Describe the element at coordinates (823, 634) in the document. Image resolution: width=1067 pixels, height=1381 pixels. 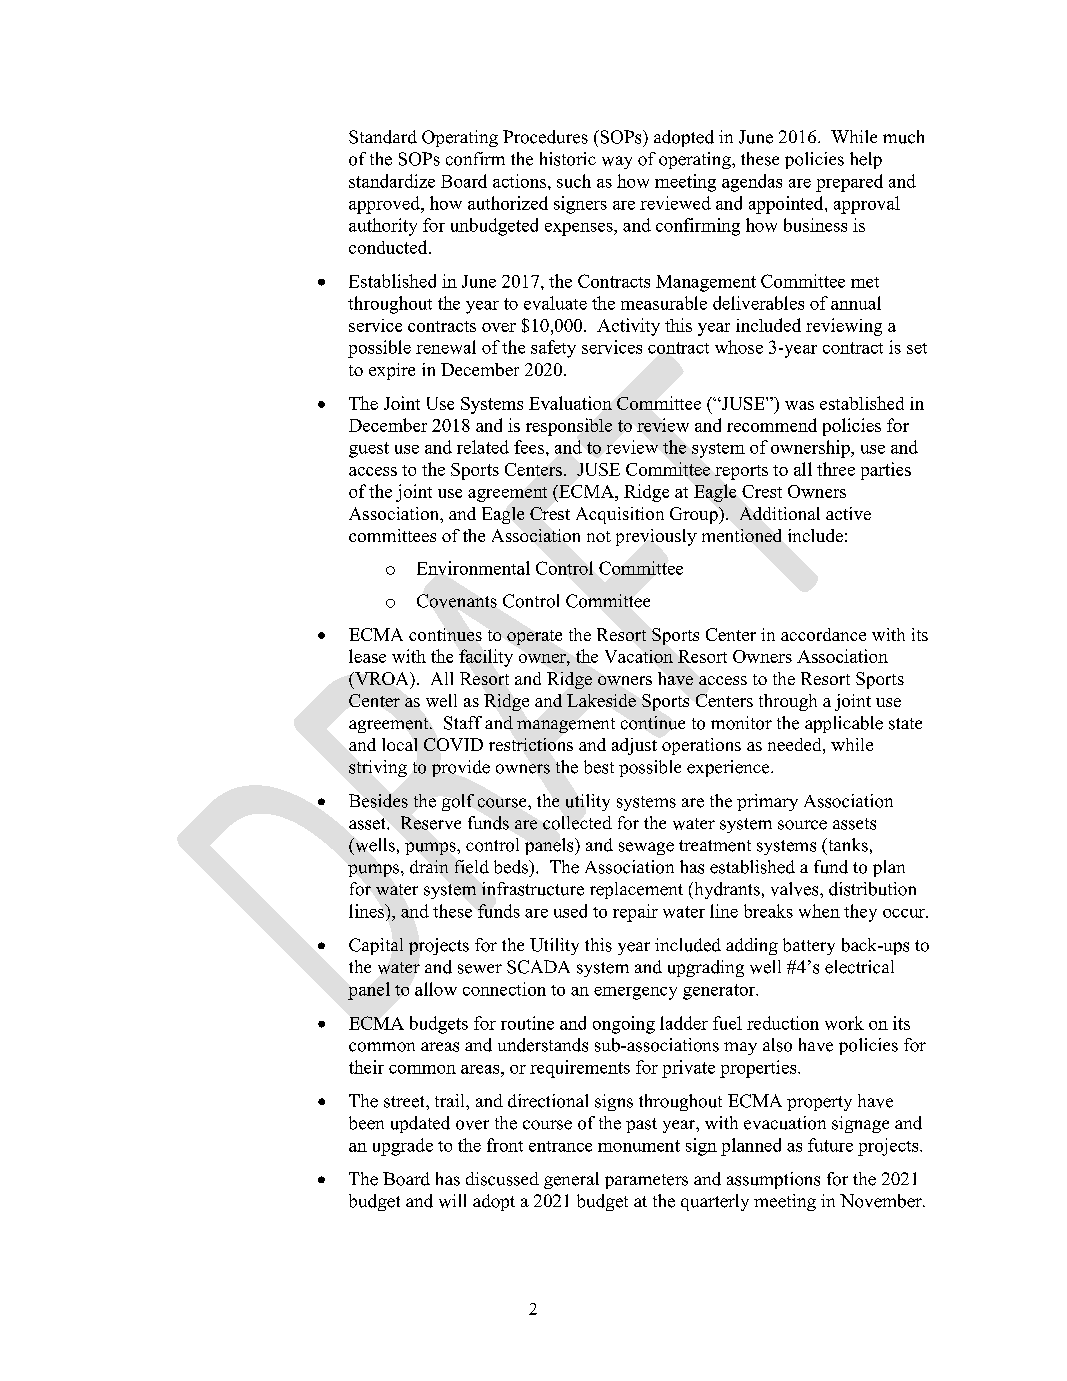
I see `accordance` at that location.
